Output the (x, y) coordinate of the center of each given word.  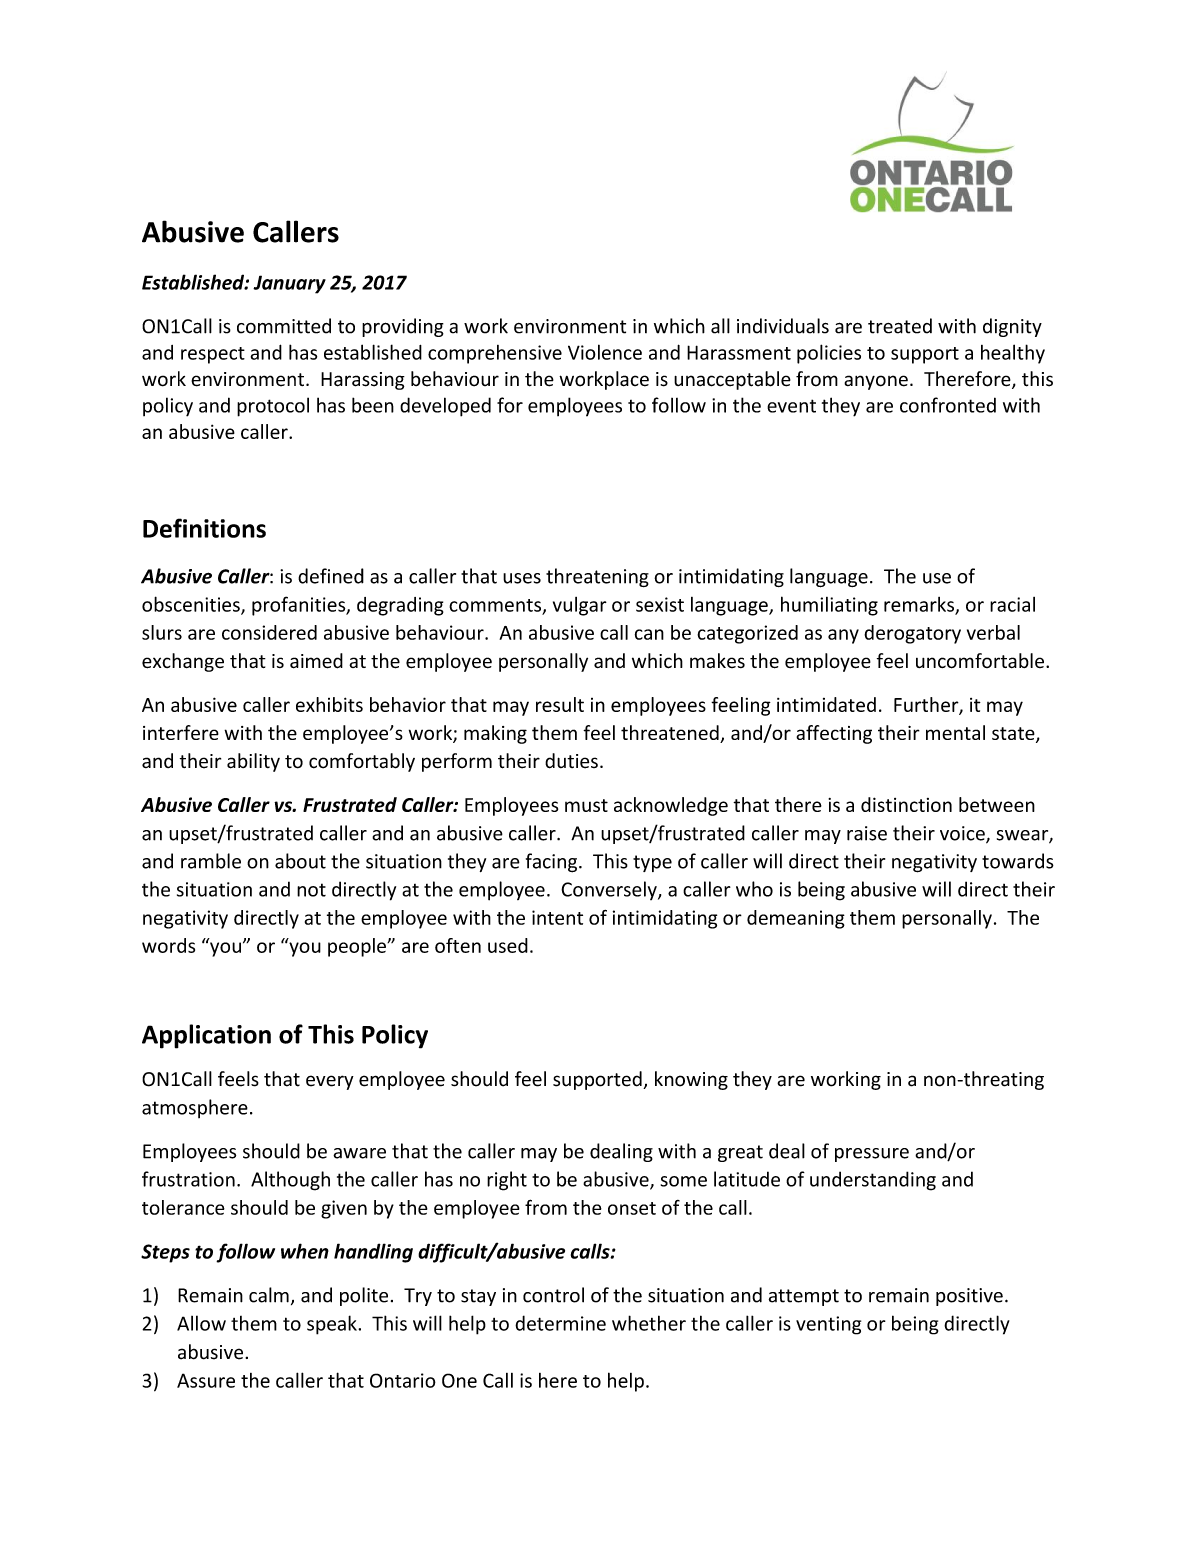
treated (900, 326)
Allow (201, 1323)
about (300, 861)
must (586, 805)
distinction (906, 804)
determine (560, 1323)
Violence (605, 352)
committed (284, 326)
